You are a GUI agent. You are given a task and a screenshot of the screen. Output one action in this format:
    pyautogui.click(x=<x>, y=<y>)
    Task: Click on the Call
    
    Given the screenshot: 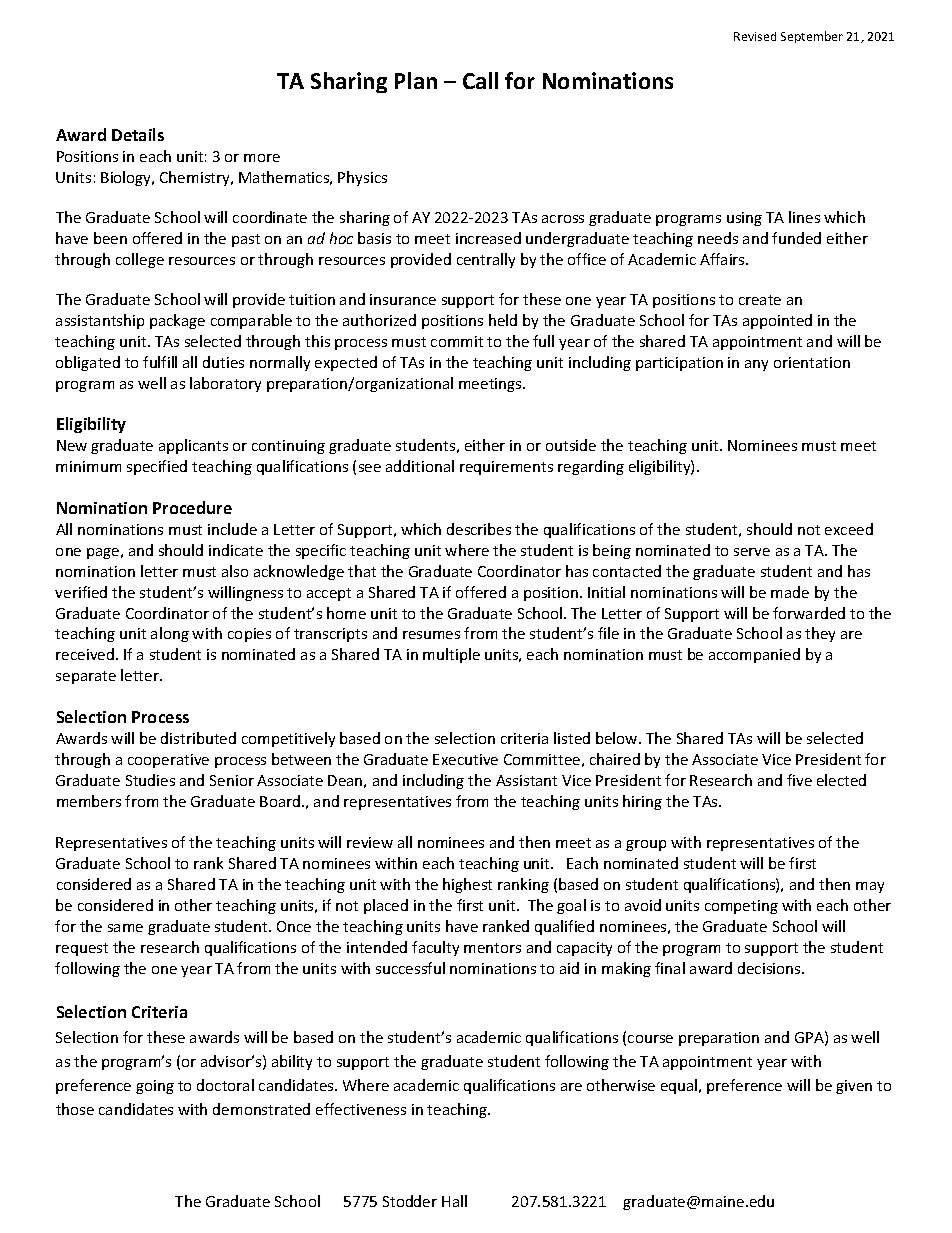 What is the action you would take?
    pyautogui.click(x=480, y=80)
